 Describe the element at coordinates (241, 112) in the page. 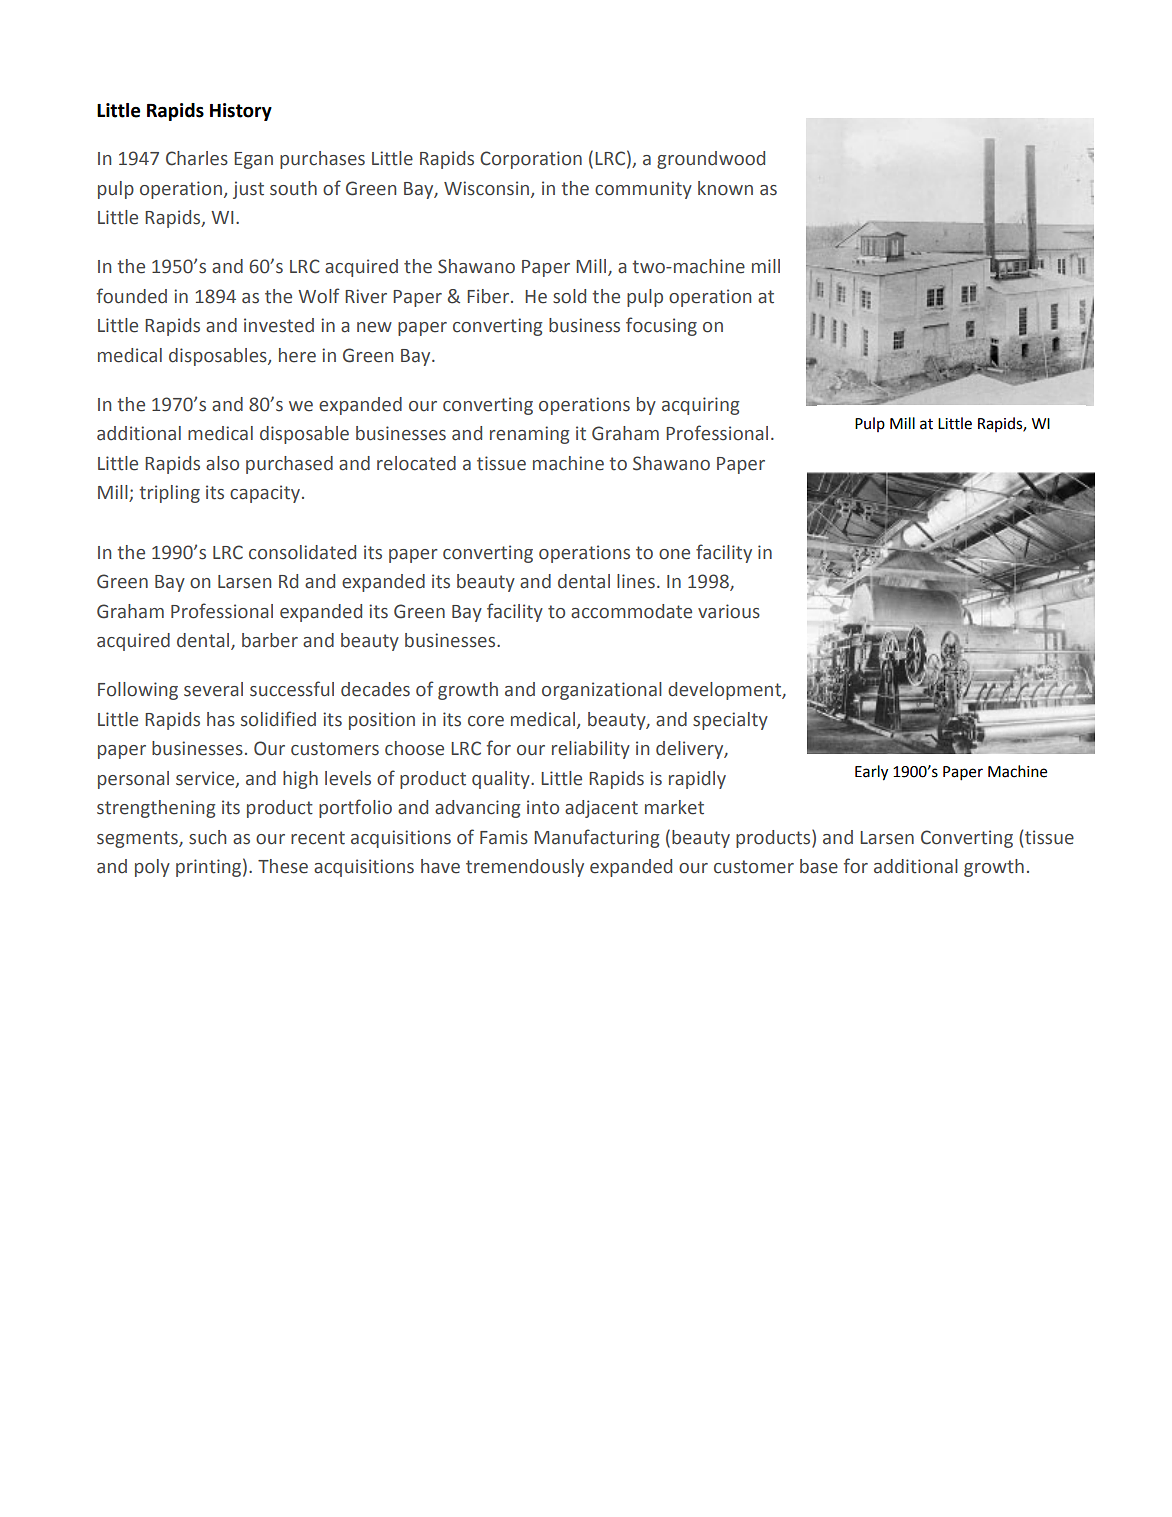

I see `History` at that location.
